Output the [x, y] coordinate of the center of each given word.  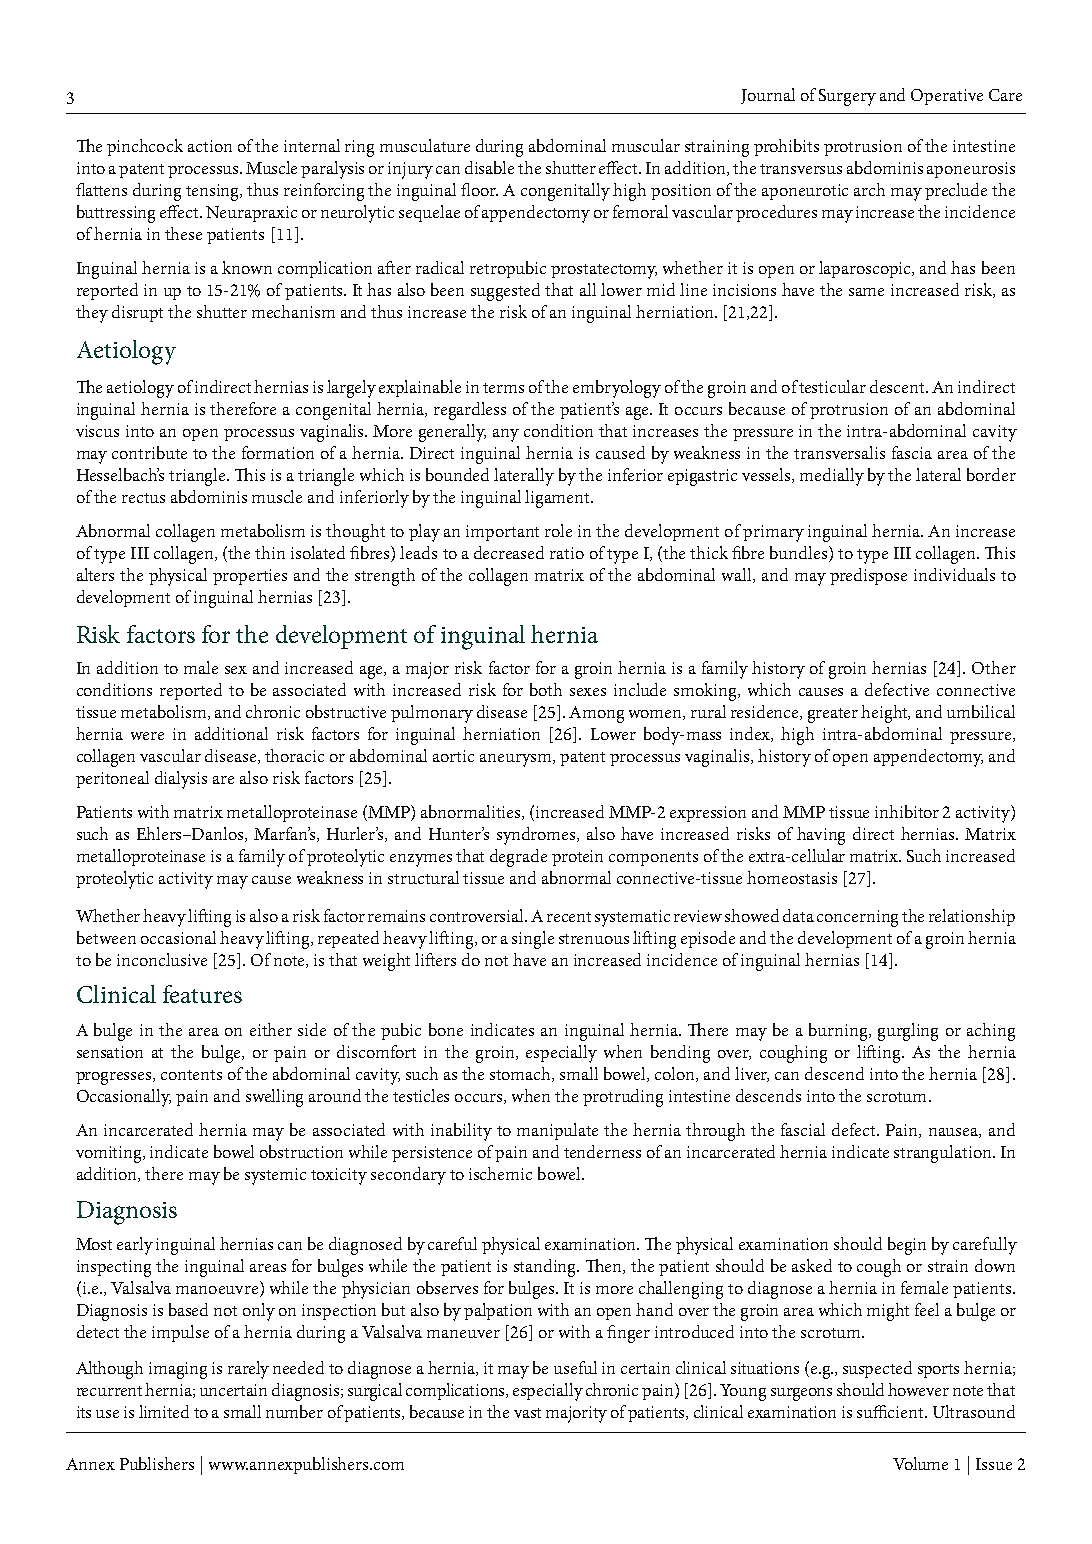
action [210, 146]
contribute [149, 452]
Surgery [847, 97]
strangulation [944, 1154]
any [506, 435]
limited [164, 1411]
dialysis [181, 780]
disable [489, 167]
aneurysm [517, 760]
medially [832, 477]
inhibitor [907, 811]
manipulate [557, 1131]
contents [191, 1075]
